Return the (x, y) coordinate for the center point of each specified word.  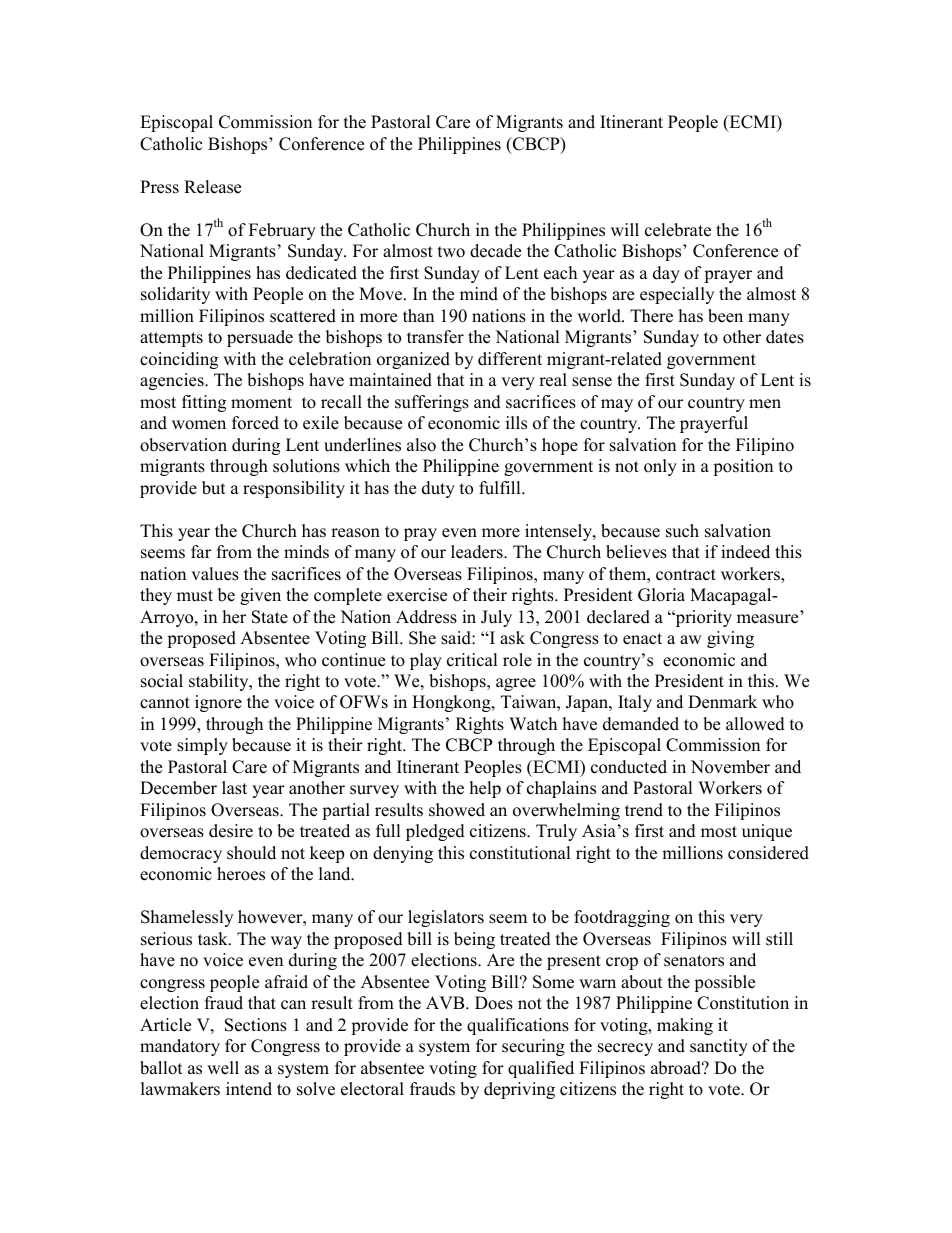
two (451, 252)
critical (472, 660)
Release (212, 187)
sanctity (719, 1047)
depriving (519, 1090)
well (223, 1068)
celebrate (678, 230)
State (270, 617)
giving (730, 639)
